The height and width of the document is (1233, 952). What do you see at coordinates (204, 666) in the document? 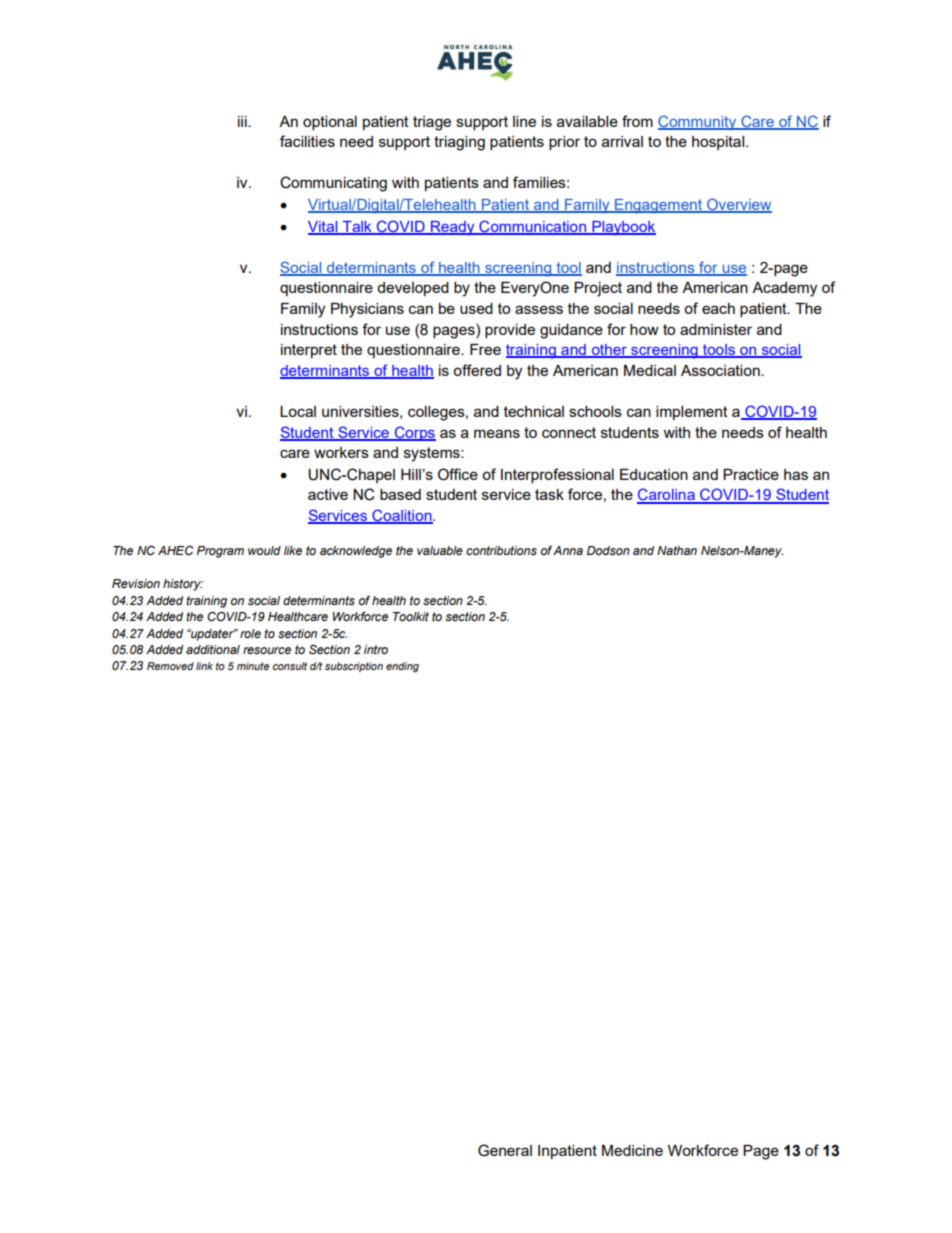
I see `link` at bounding box center [204, 666].
